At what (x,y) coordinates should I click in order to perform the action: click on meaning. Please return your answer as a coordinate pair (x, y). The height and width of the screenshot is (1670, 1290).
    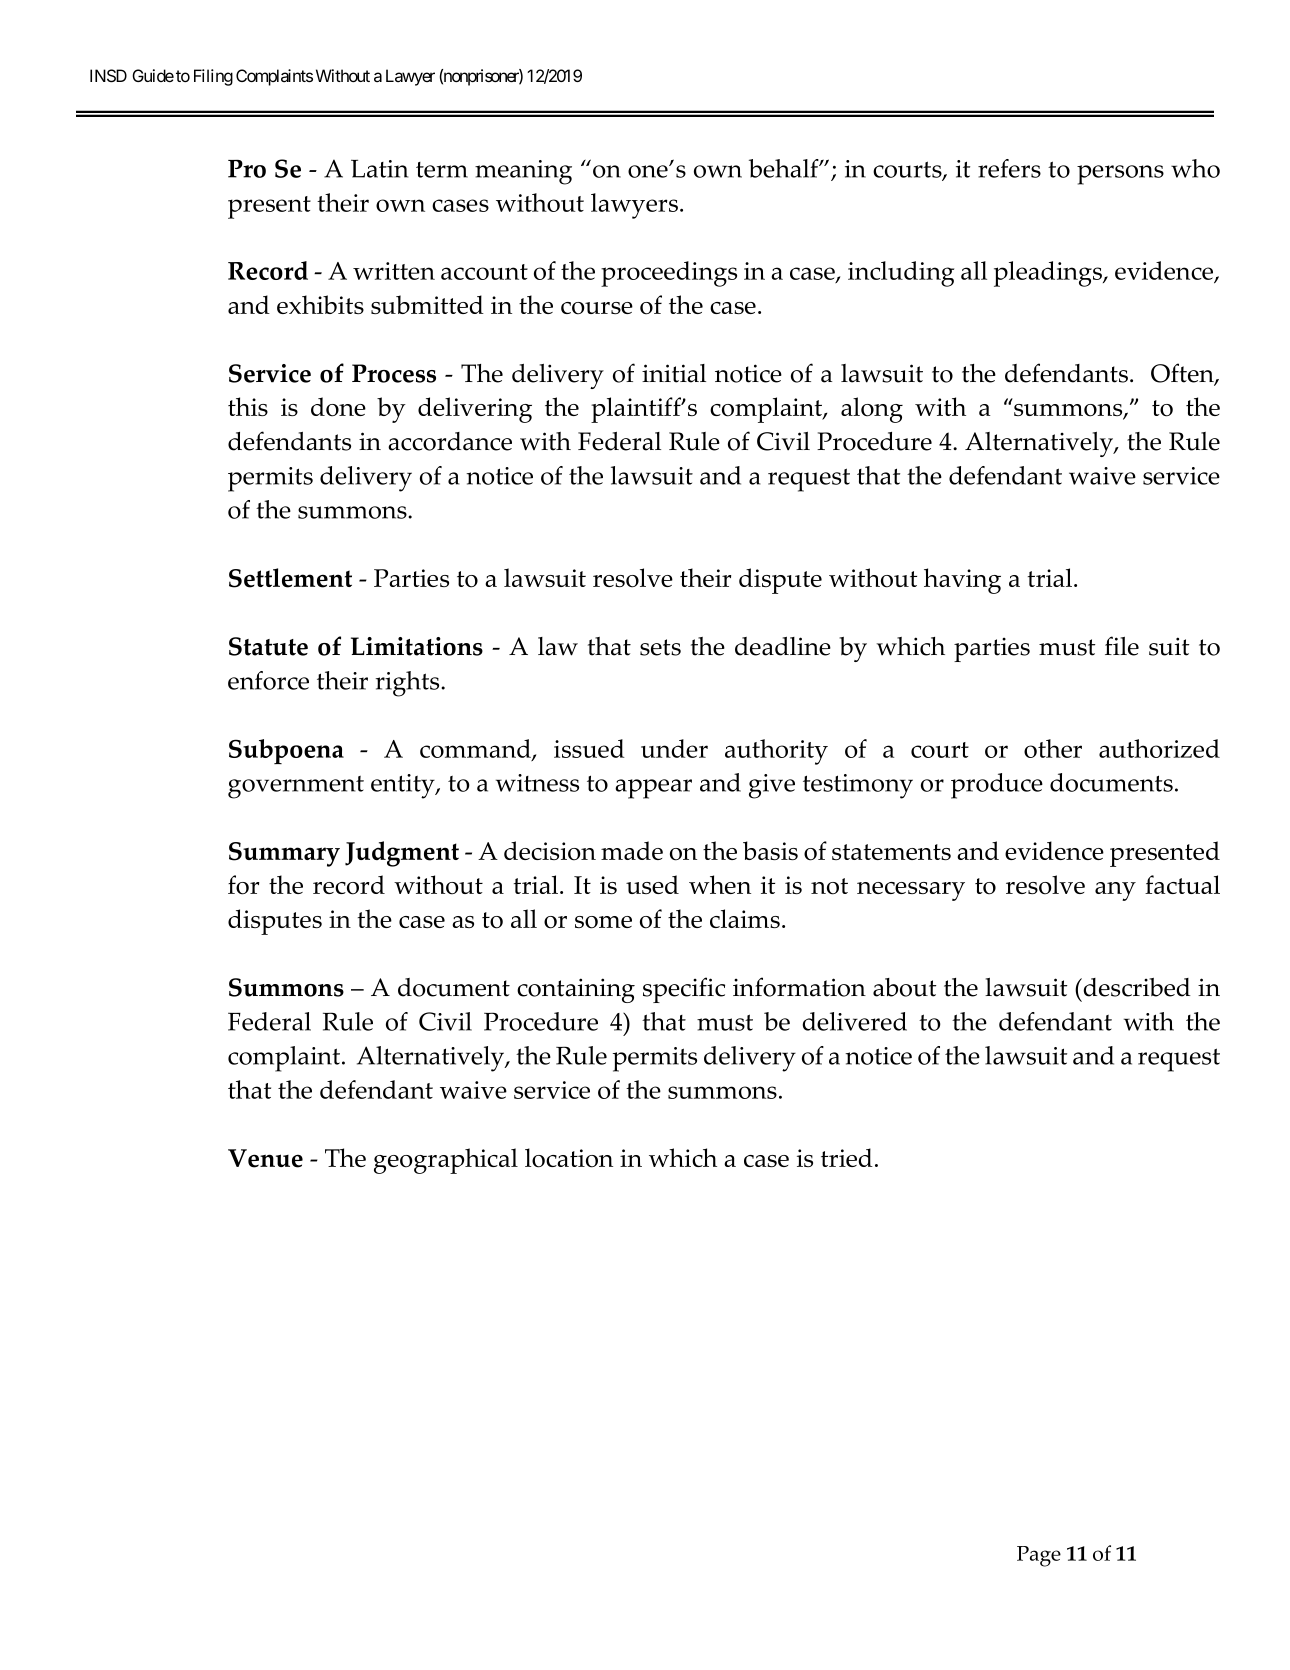
    Looking at the image, I should click on (523, 172).
